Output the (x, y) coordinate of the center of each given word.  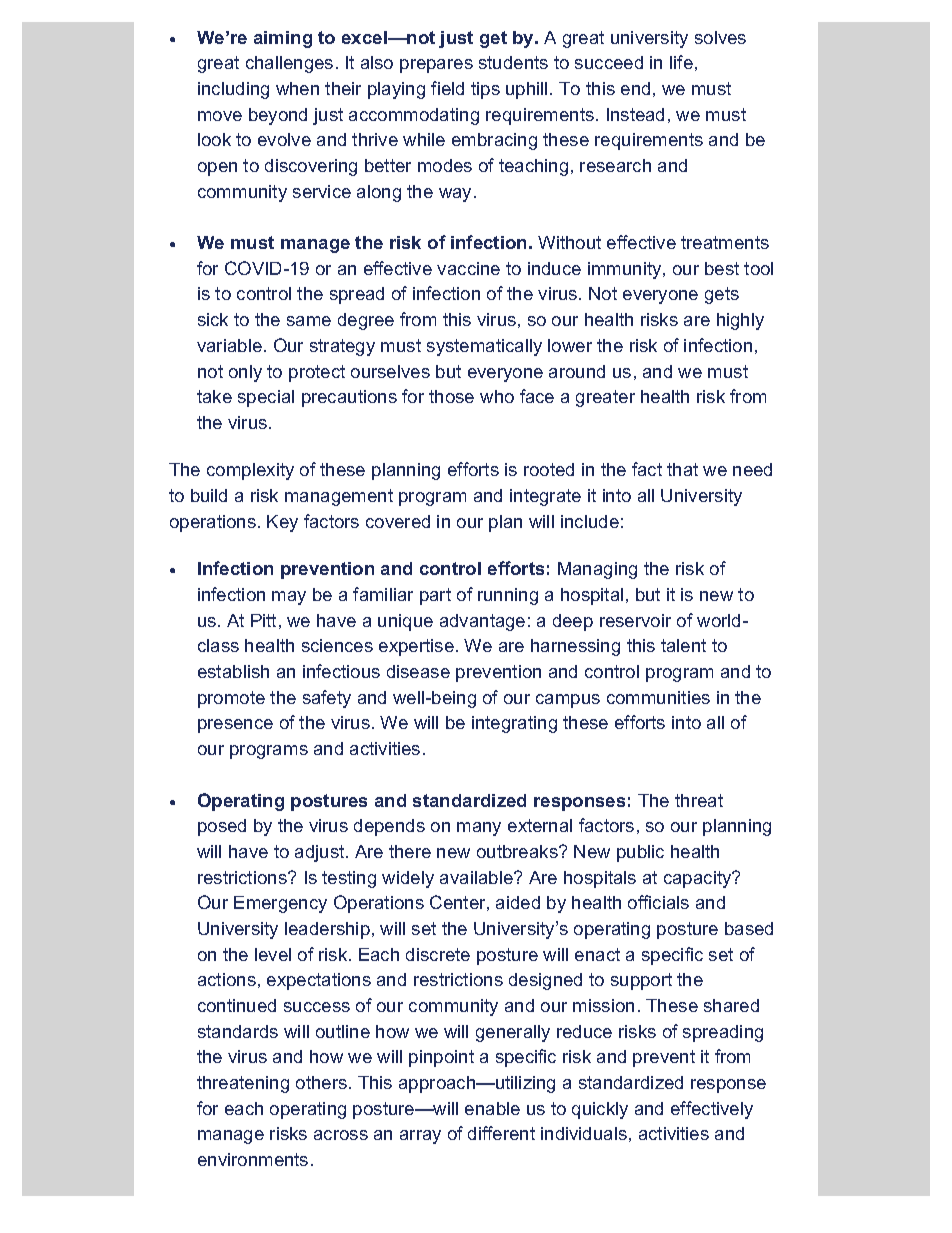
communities (658, 697)
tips (485, 90)
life (681, 62)
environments (253, 1159)
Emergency (280, 904)
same (309, 321)
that (682, 469)
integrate (545, 497)
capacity (699, 879)
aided (518, 902)
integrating (514, 724)
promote (231, 699)
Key (282, 523)
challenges (289, 64)
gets (722, 295)
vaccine (468, 268)
